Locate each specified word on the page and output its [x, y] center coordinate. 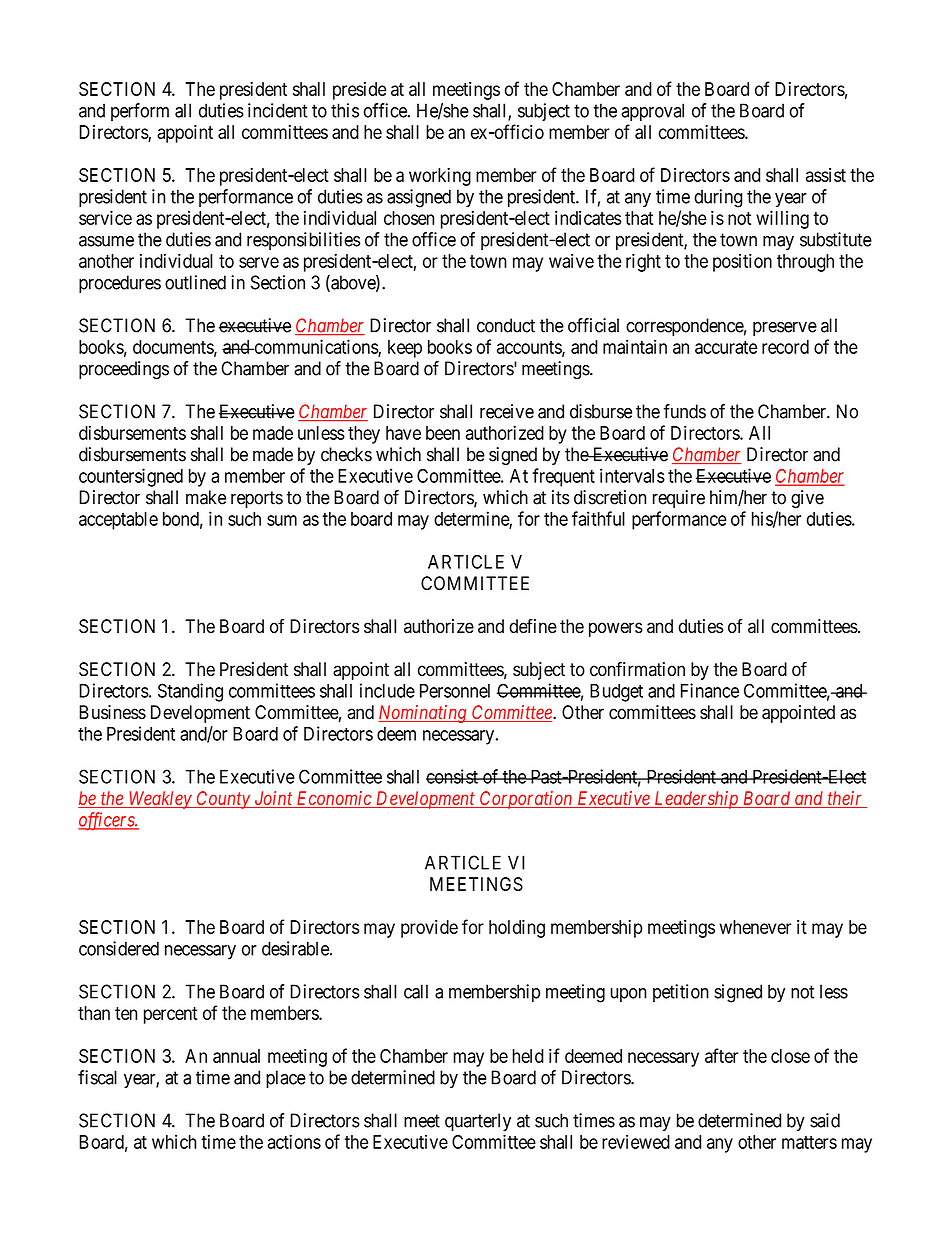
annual [236, 1056]
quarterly [478, 1122]
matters [809, 1142]
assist [826, 175]
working [440, 177]
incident [278, 110]
